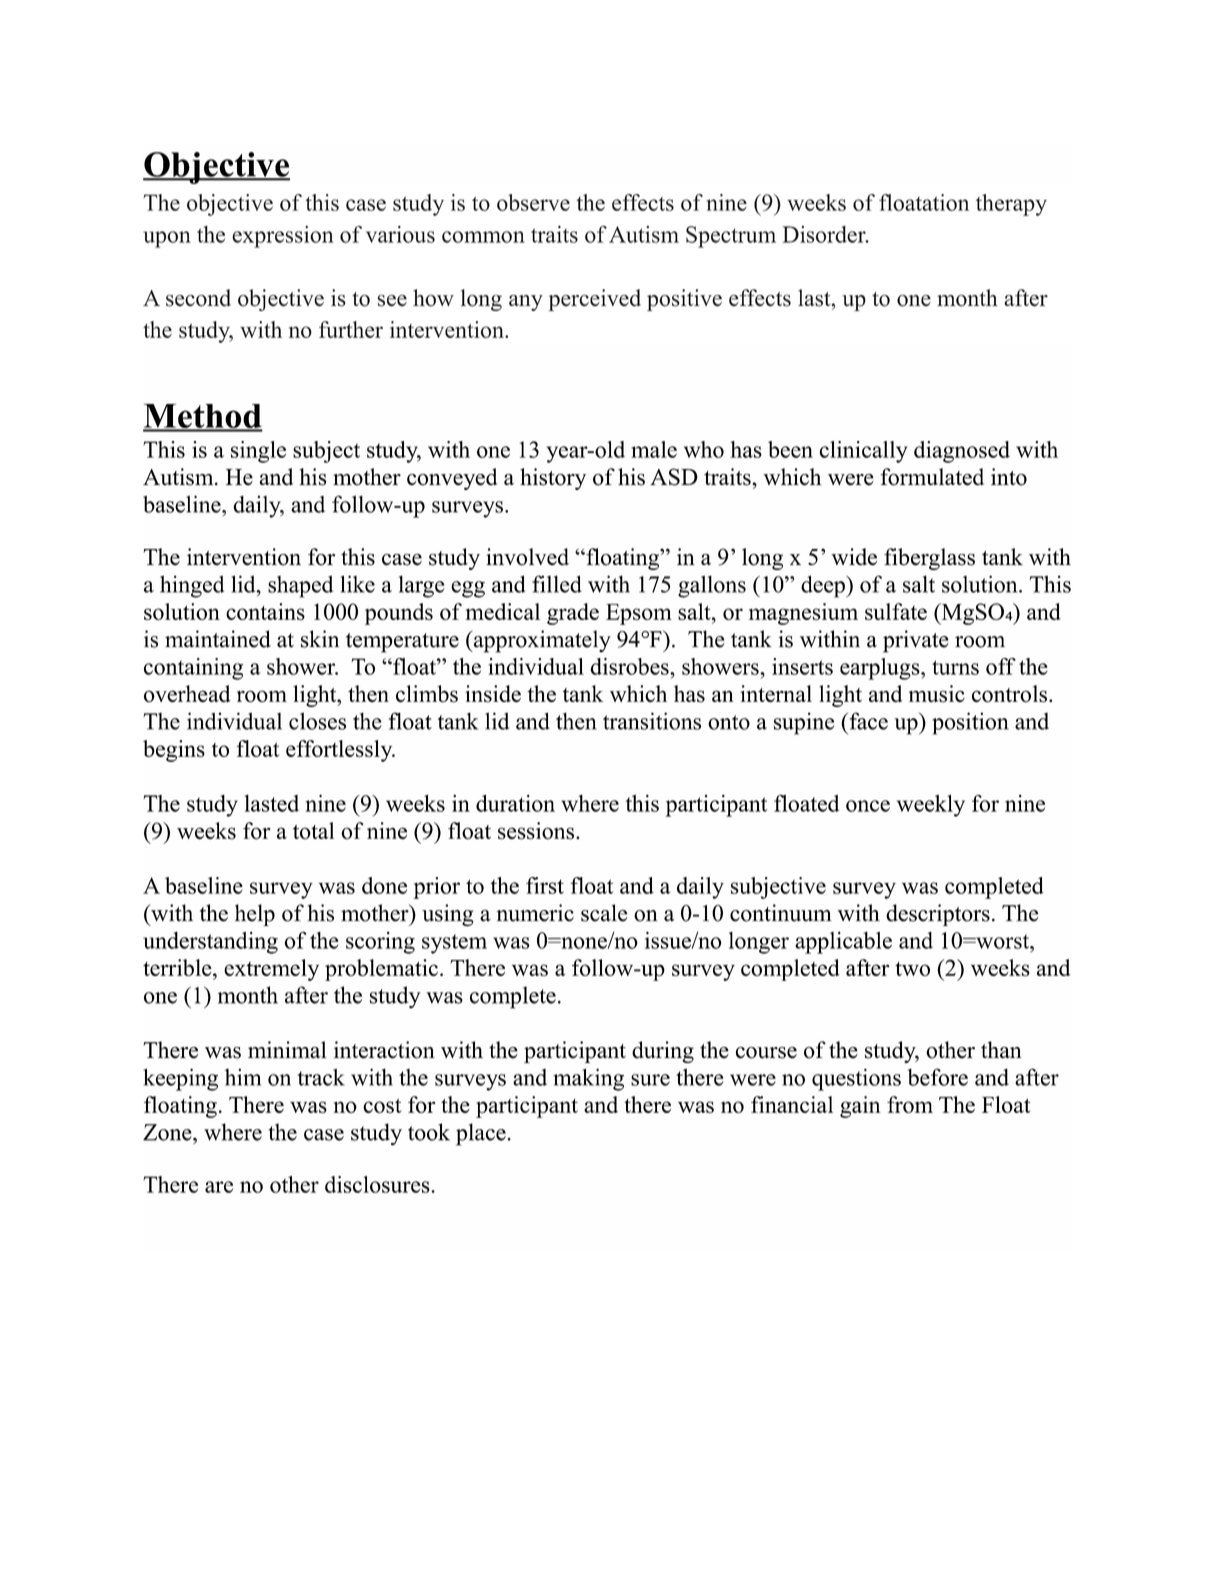 The width and height of the image is (1215, 1572). What do you see at coordinates (931, 806) in the image?
I see `weekly` at bounding box center [931, 806].
